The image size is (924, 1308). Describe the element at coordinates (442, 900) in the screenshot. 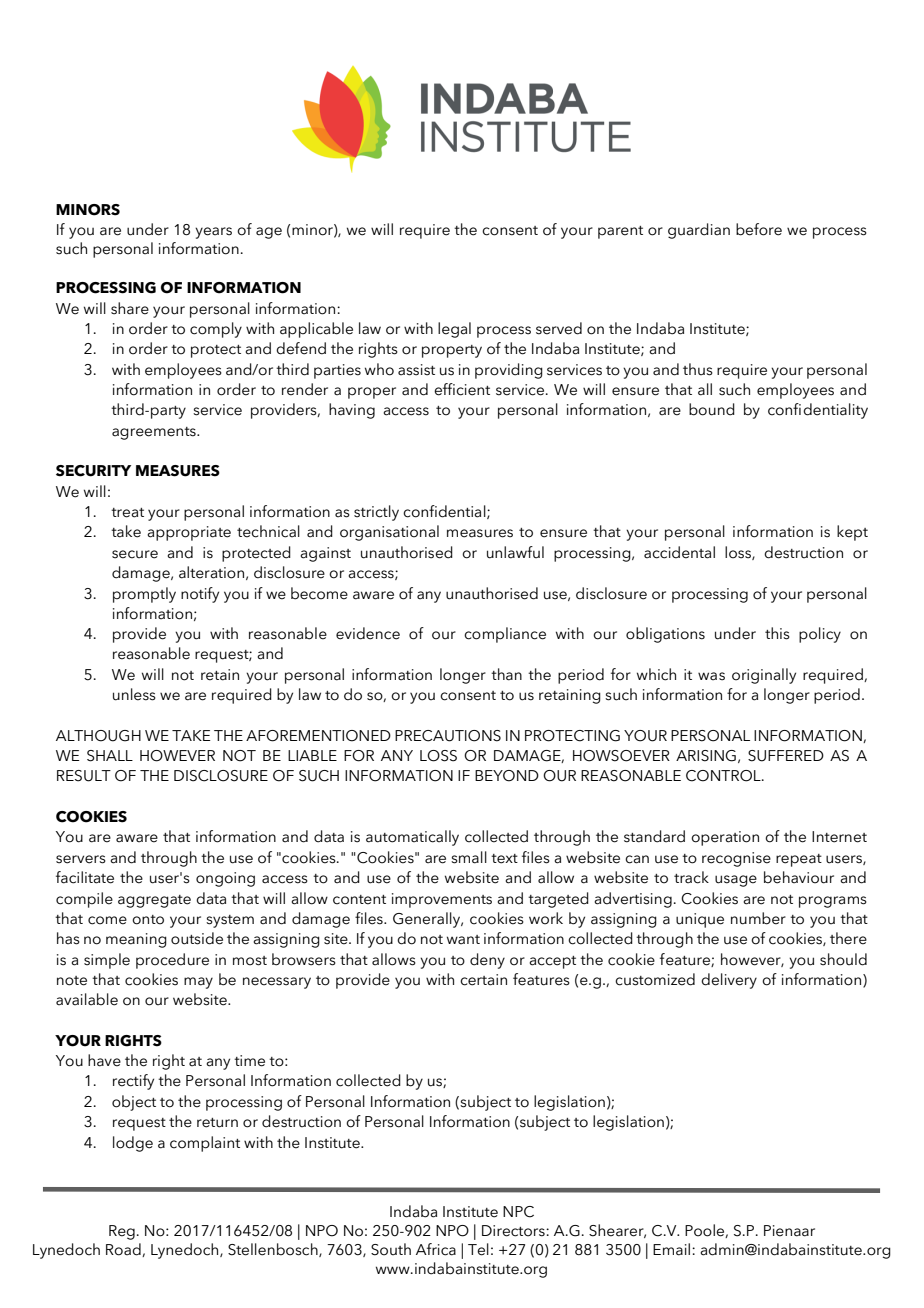

I see `improvements` at that location.
